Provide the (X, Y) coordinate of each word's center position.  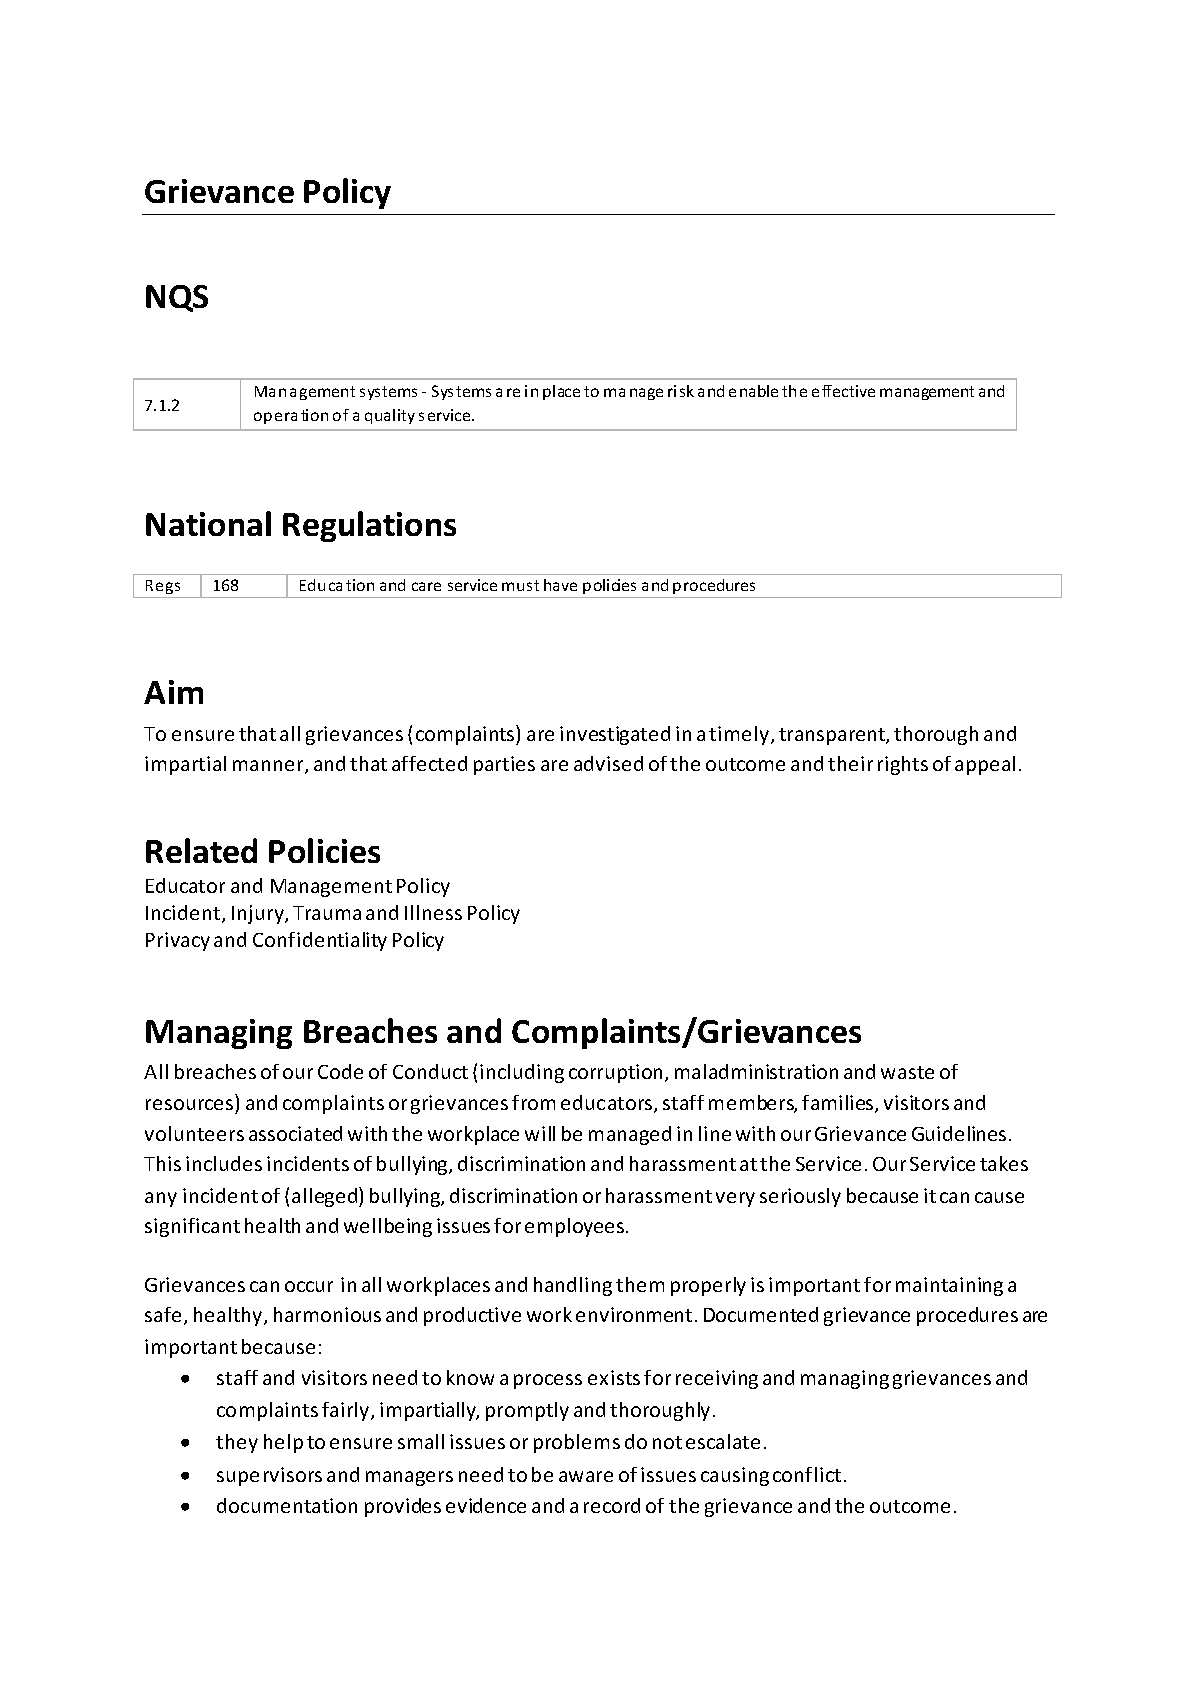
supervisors (269, 1476)
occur (309, 1286)
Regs (164, 589)
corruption (615, 1073)
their (850, 763)
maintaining (949, 1286)
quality (390, 416)
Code (340, 1071)
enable (753, 391)
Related (201, 850)
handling (573, 1286)
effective (843, 391)
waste (907, 1072)
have (560, 585)
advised (608, 763)
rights (903, 765)
